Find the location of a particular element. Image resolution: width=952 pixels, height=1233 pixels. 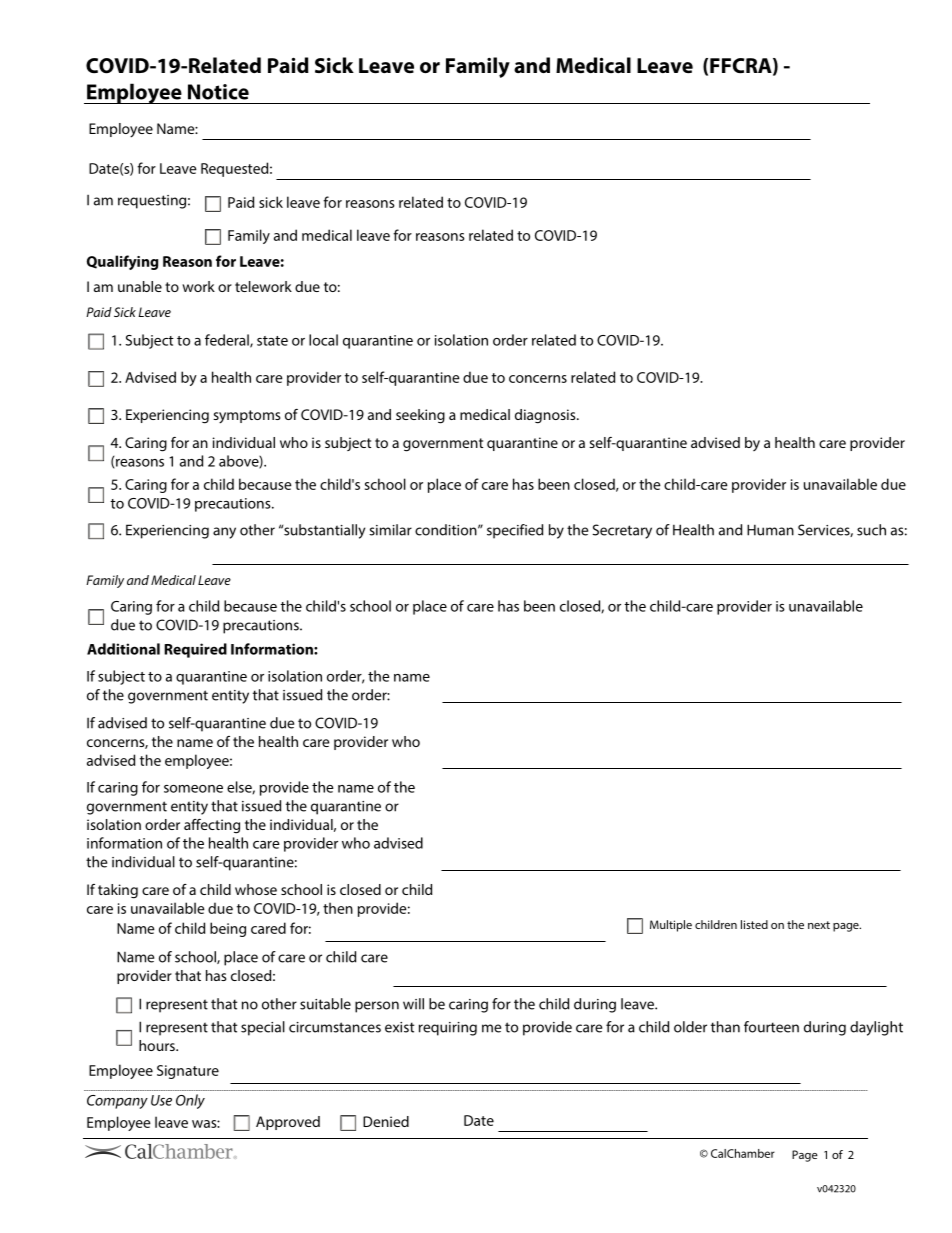

then is located at coordinates (338, 908).
